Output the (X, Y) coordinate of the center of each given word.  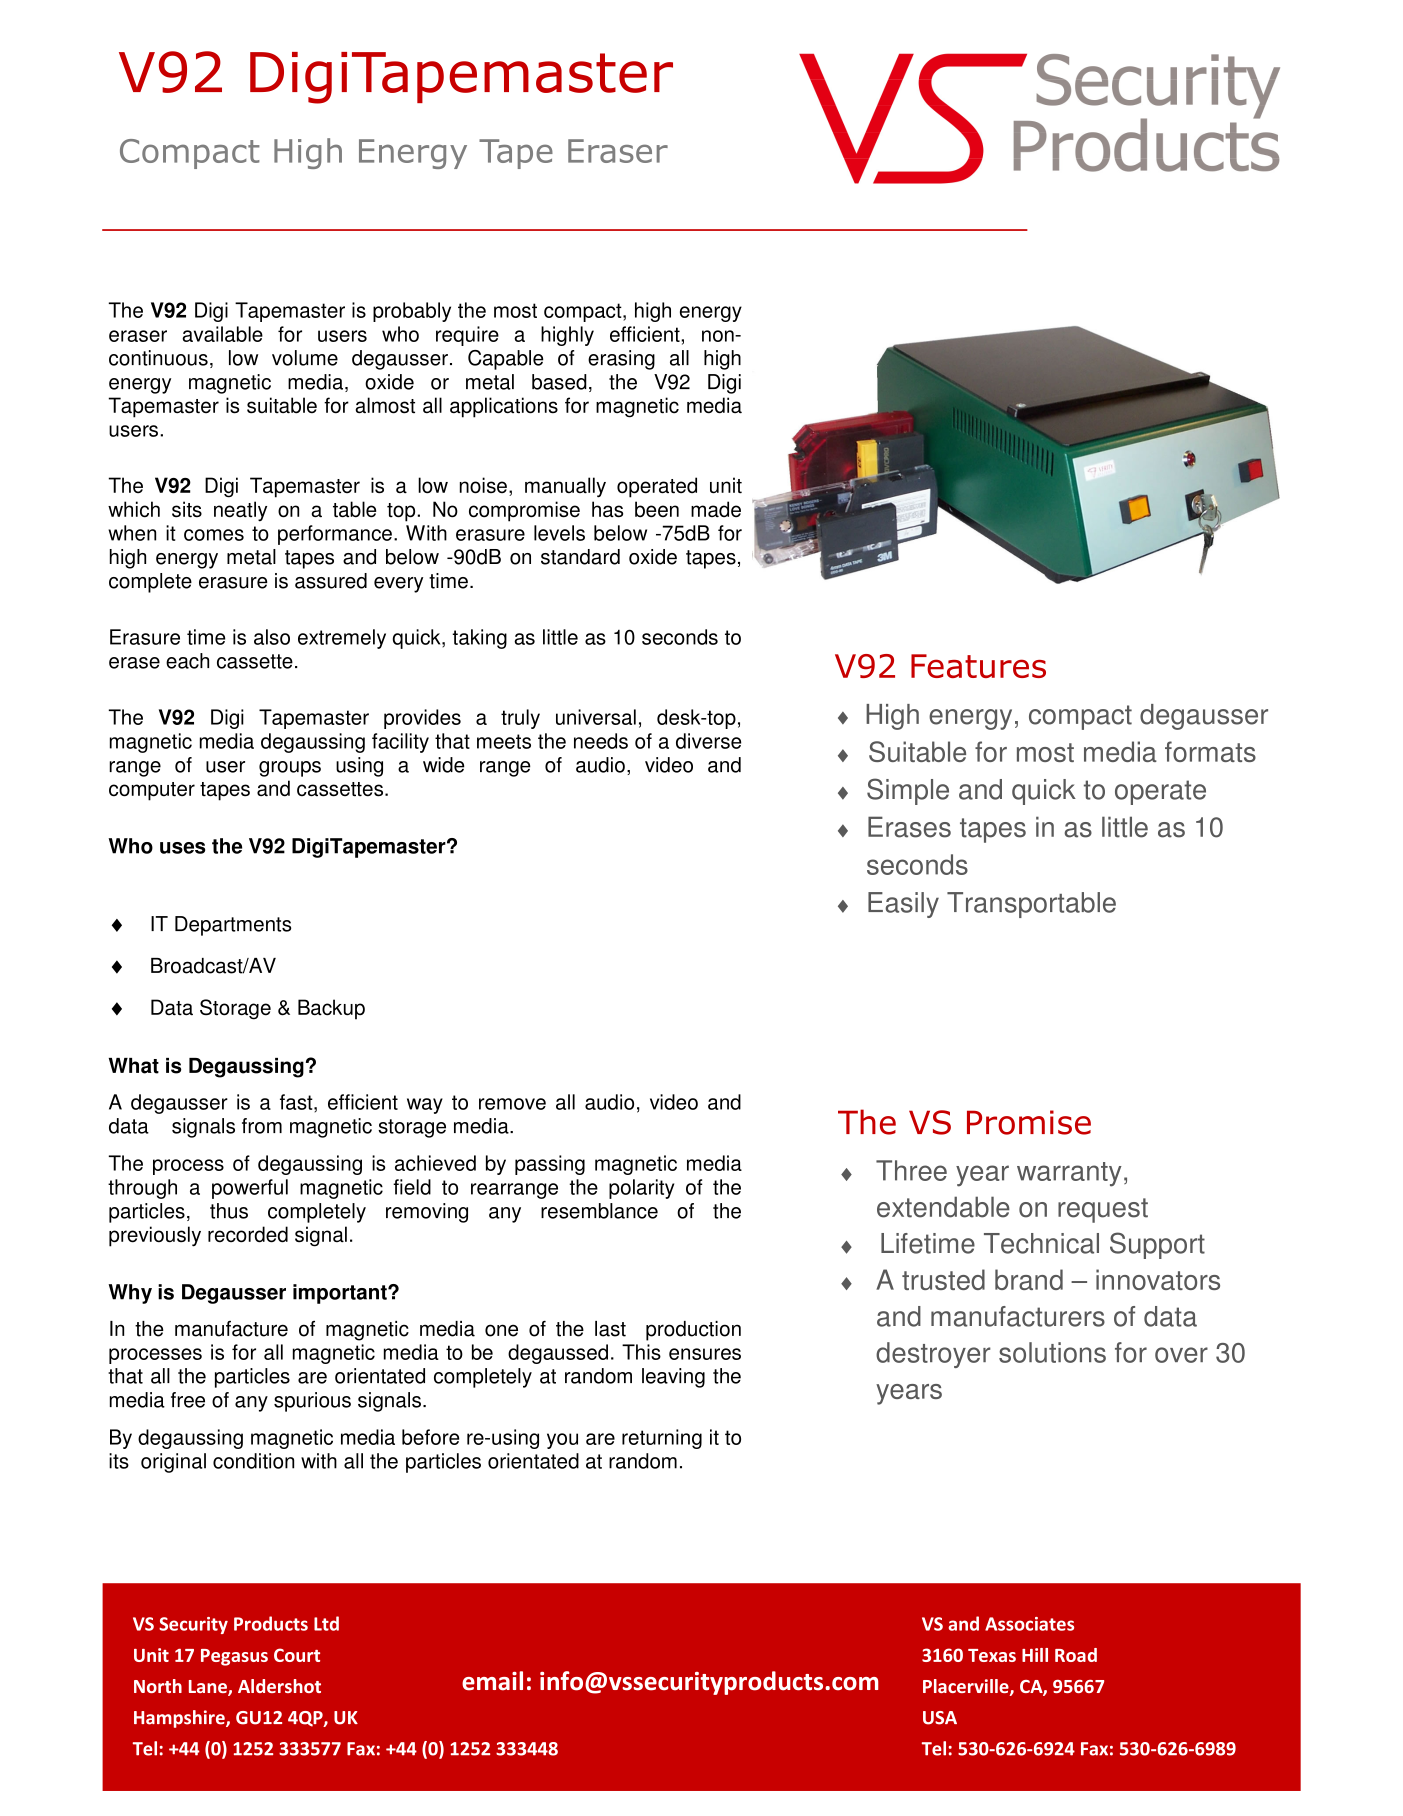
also (272, 637)
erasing (621, 360)
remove (512, 1104)
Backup (331, 1009)
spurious (312, 1402)
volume (305, 358)
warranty (1069, 1174)
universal (596, 717)
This (641, 1352)
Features (978, 666)
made (716, 509)
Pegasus (234, 1657)
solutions (1052, 1352)
